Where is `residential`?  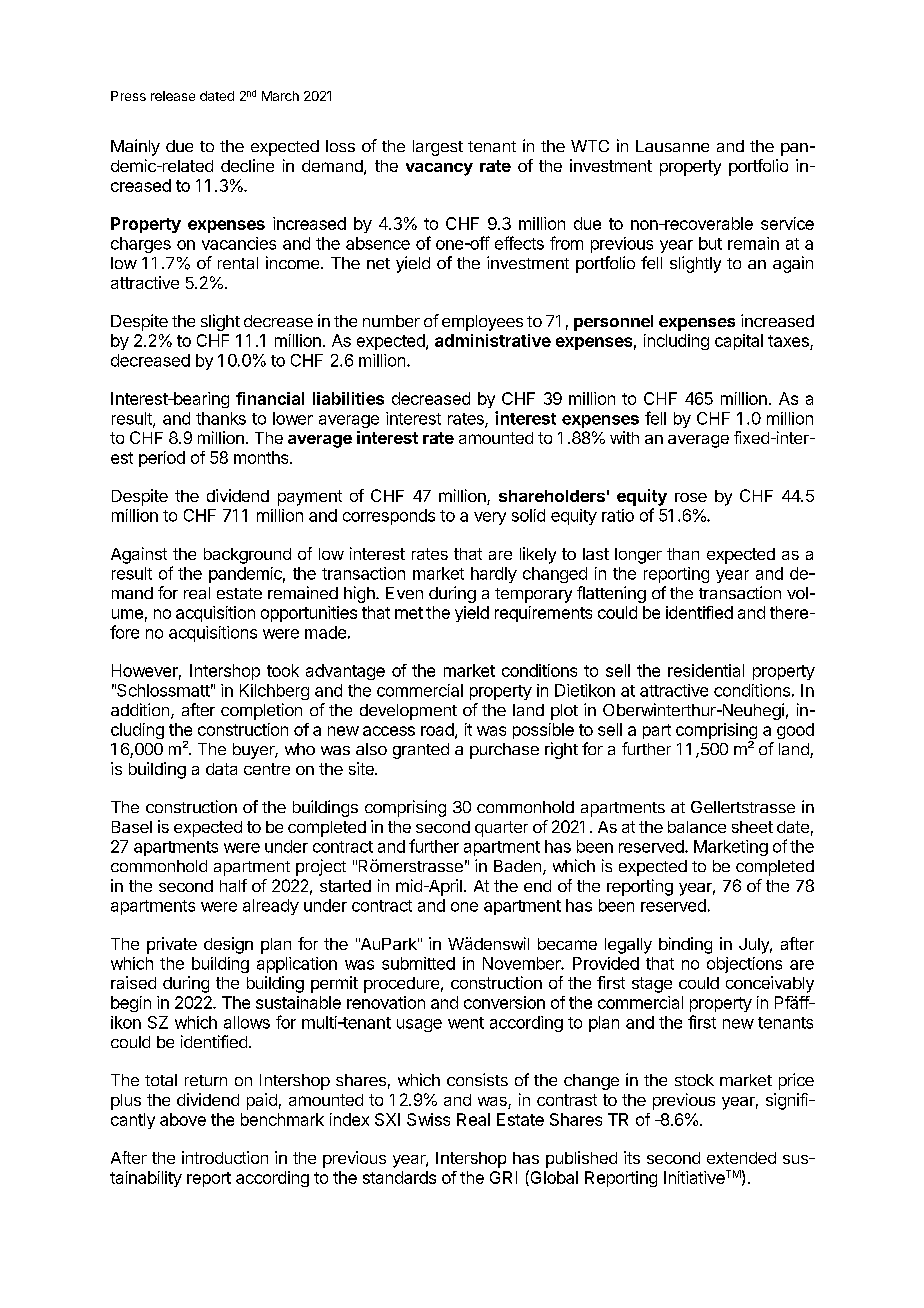
residential is located at coordinates (706, 670).
